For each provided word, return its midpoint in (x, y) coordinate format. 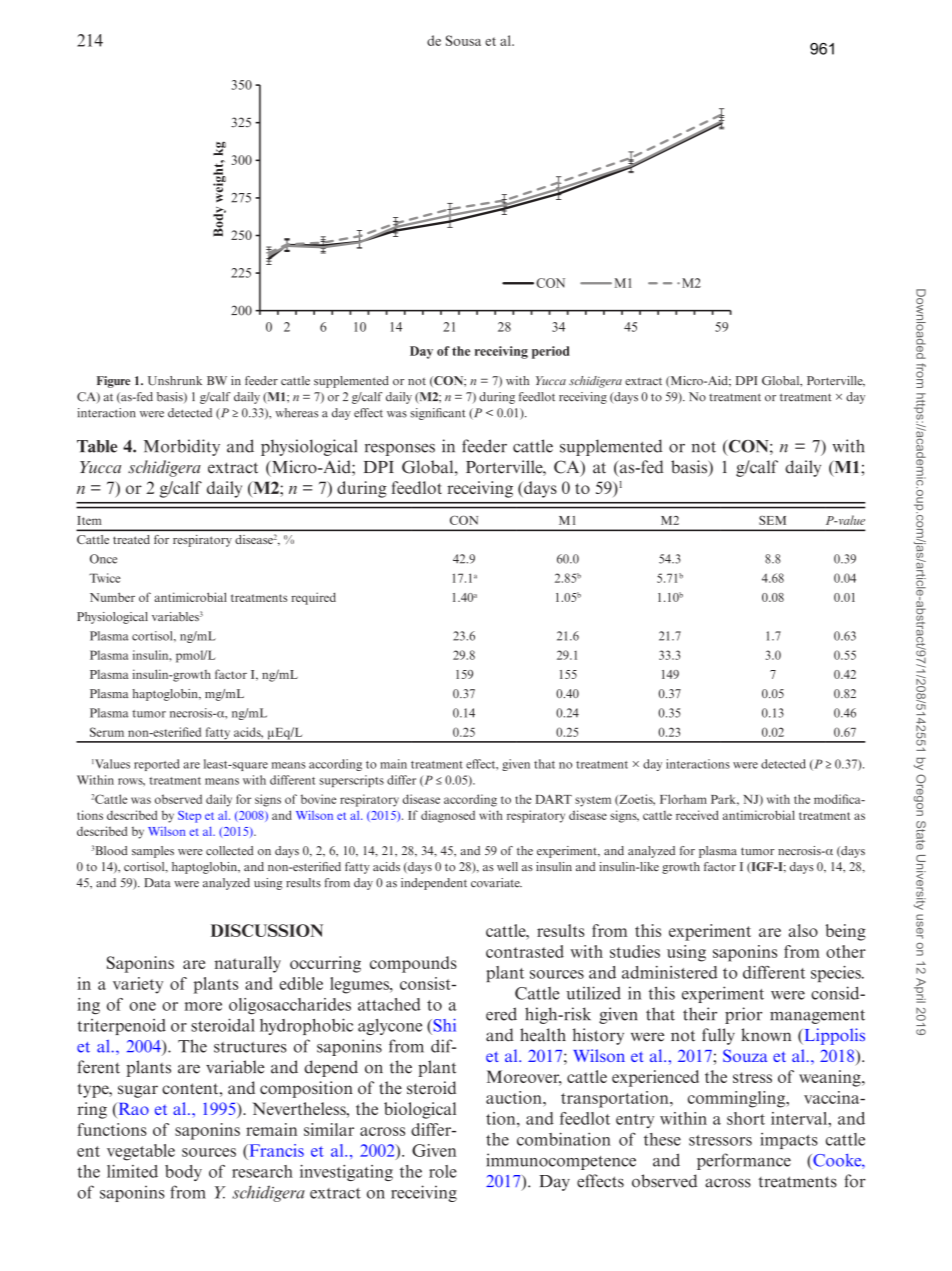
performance (744, 1161)
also (803, 930)
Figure (113, 382)
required (313, 598)
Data (157, 883)
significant (438, 414)
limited (132, 1171)
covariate (496, 883)
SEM (772, 520)
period (551, 352)
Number (112, 597)
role (443, 1171)
